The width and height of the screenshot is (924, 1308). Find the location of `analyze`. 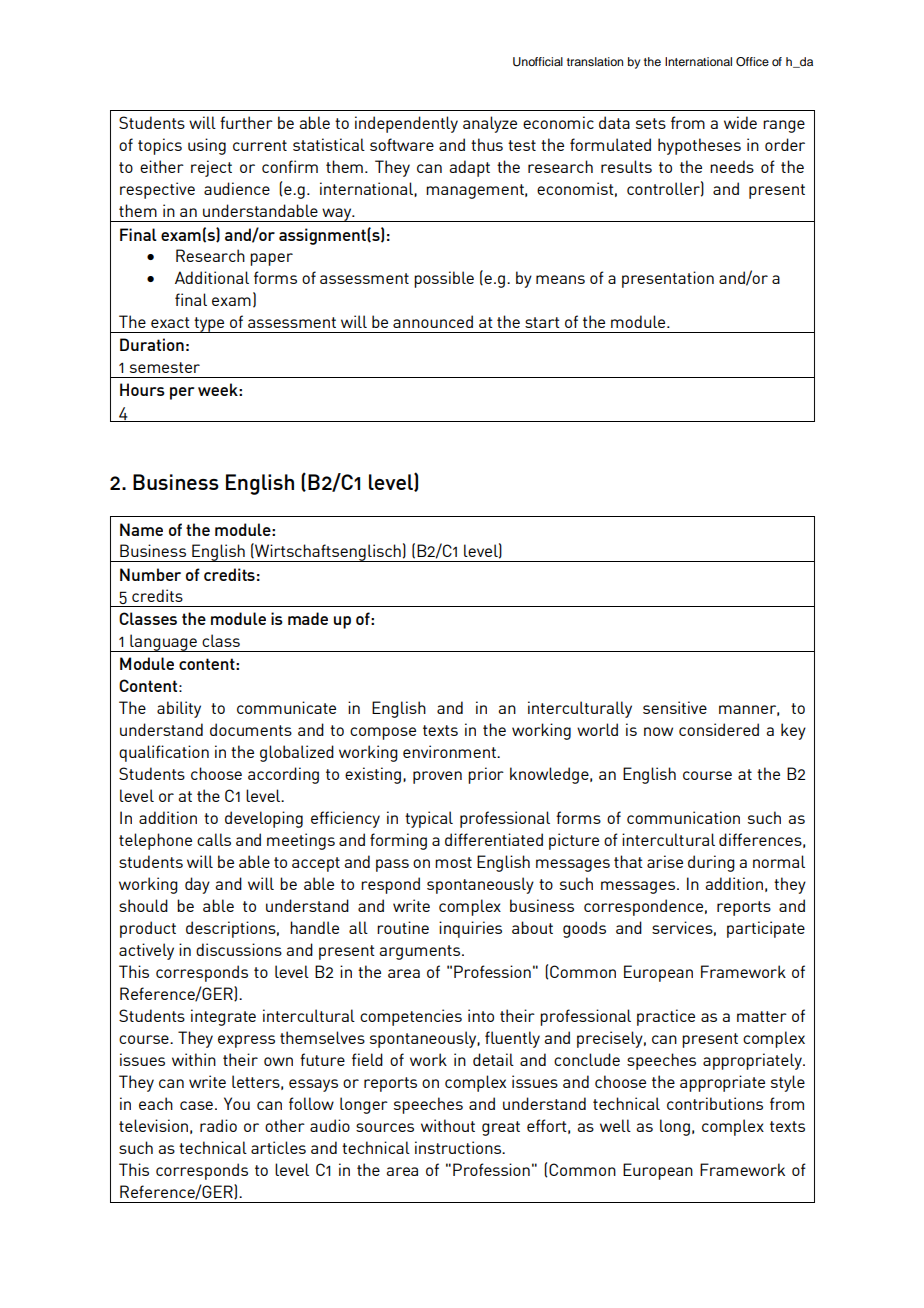

analyze is located at coordinates (490, 124).
